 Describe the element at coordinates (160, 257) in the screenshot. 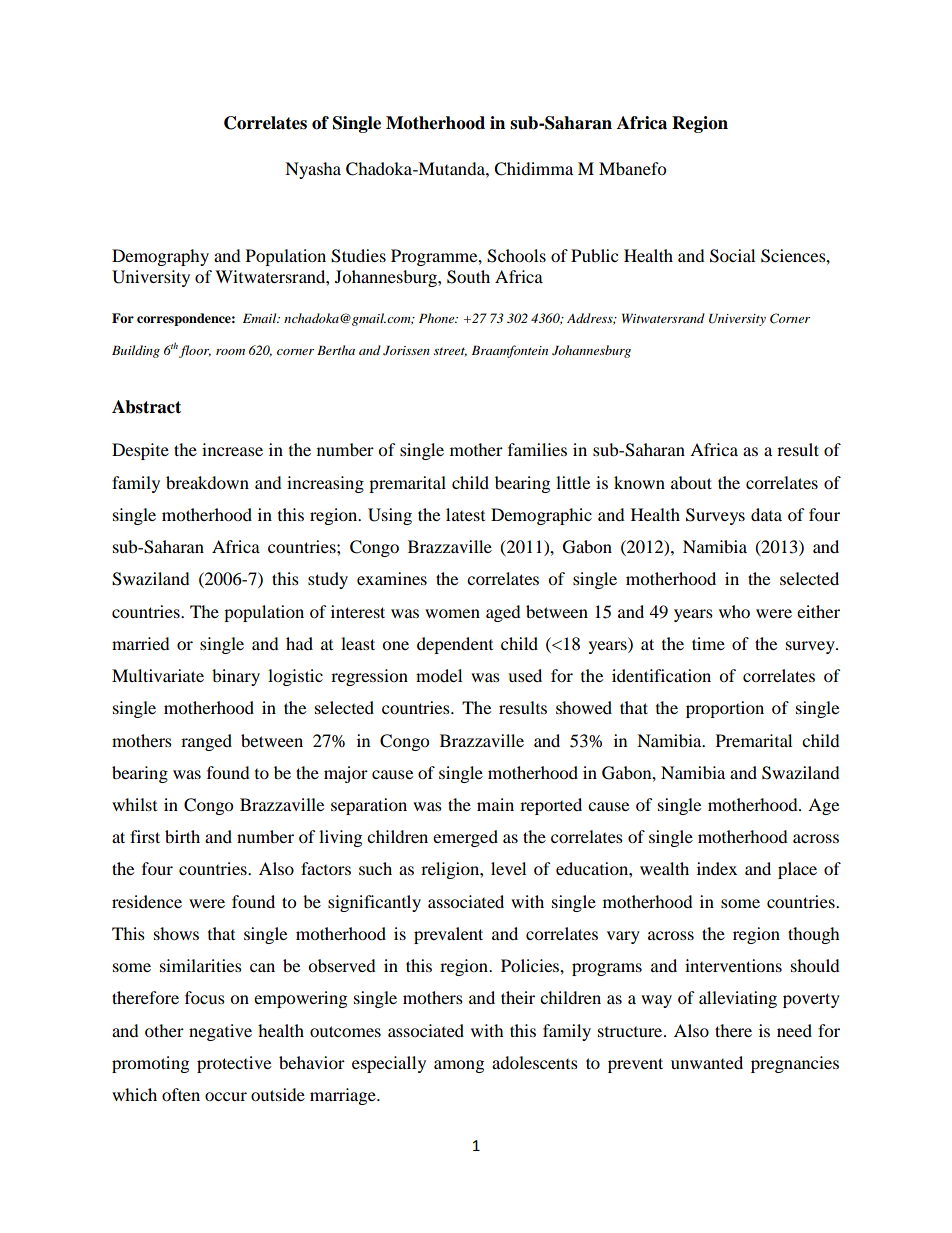

I see `Demography` at that location.
